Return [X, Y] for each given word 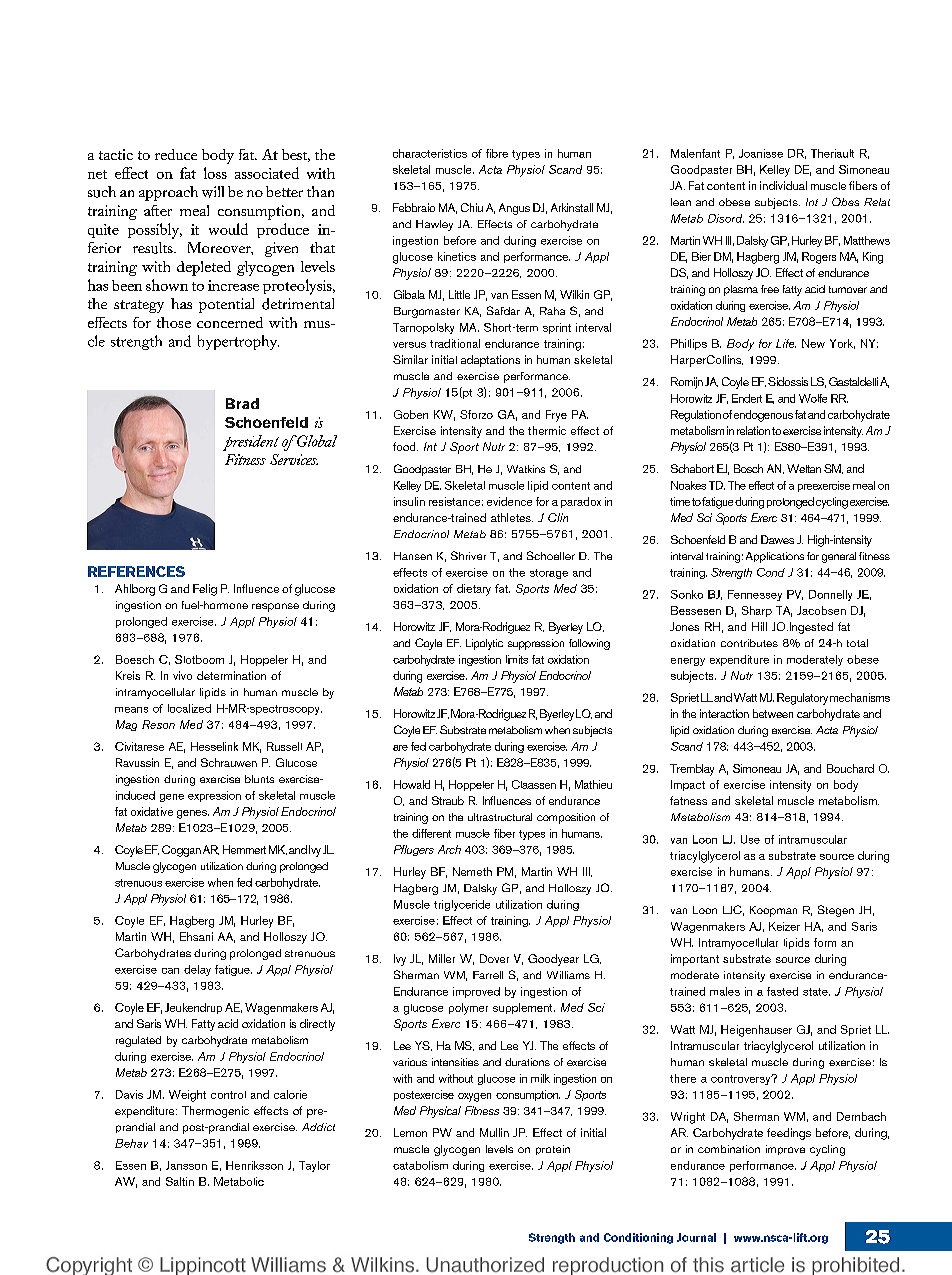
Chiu [472, 207]
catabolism [420, 1165]
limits [517, 659]
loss [215, 173]
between [773, 713]
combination [729, 1149]
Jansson [186, 1165]
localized [189, 708]
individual [783, 185]
